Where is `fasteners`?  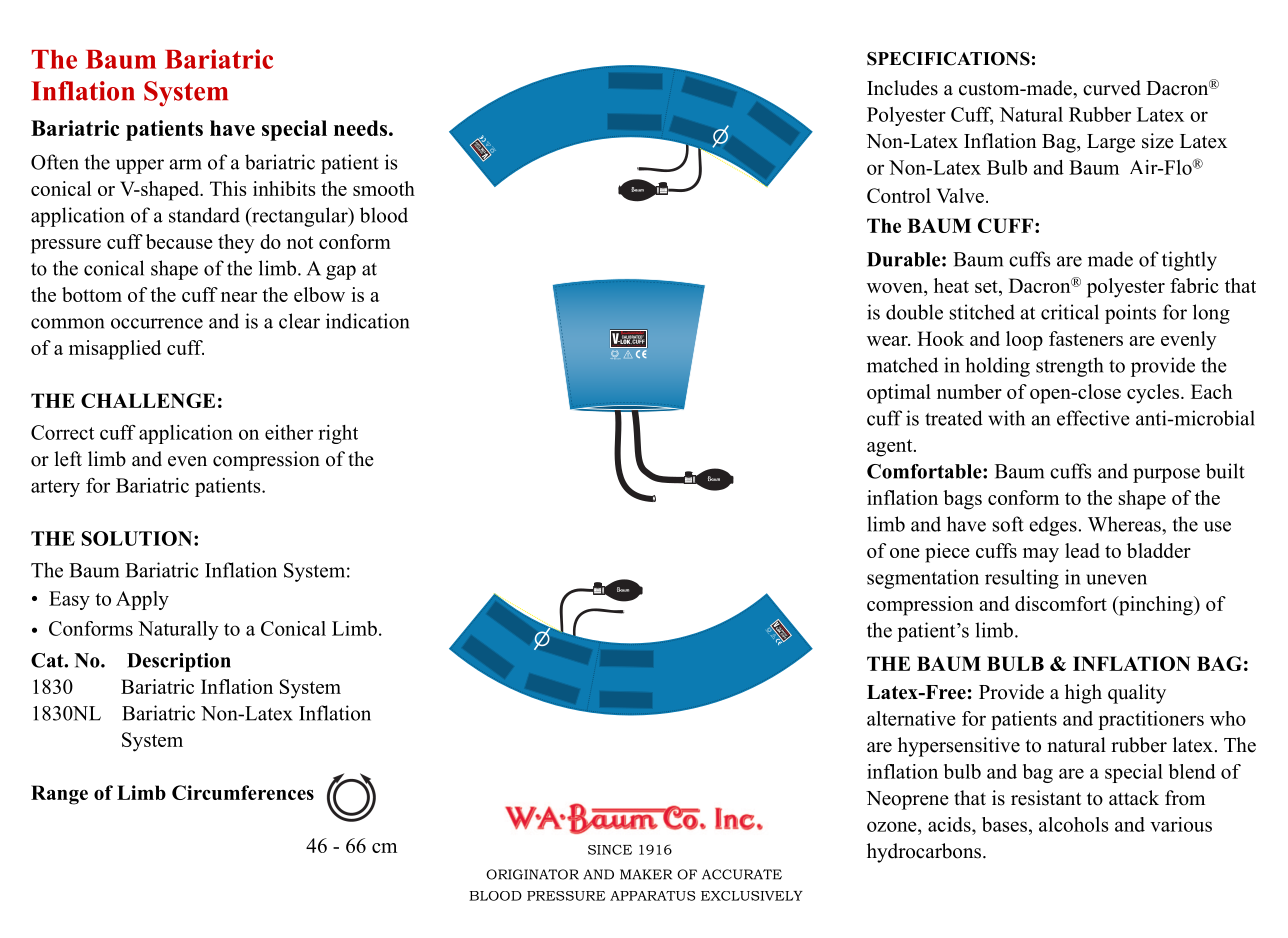
fasteners is located at coordinates (1086, 338).
